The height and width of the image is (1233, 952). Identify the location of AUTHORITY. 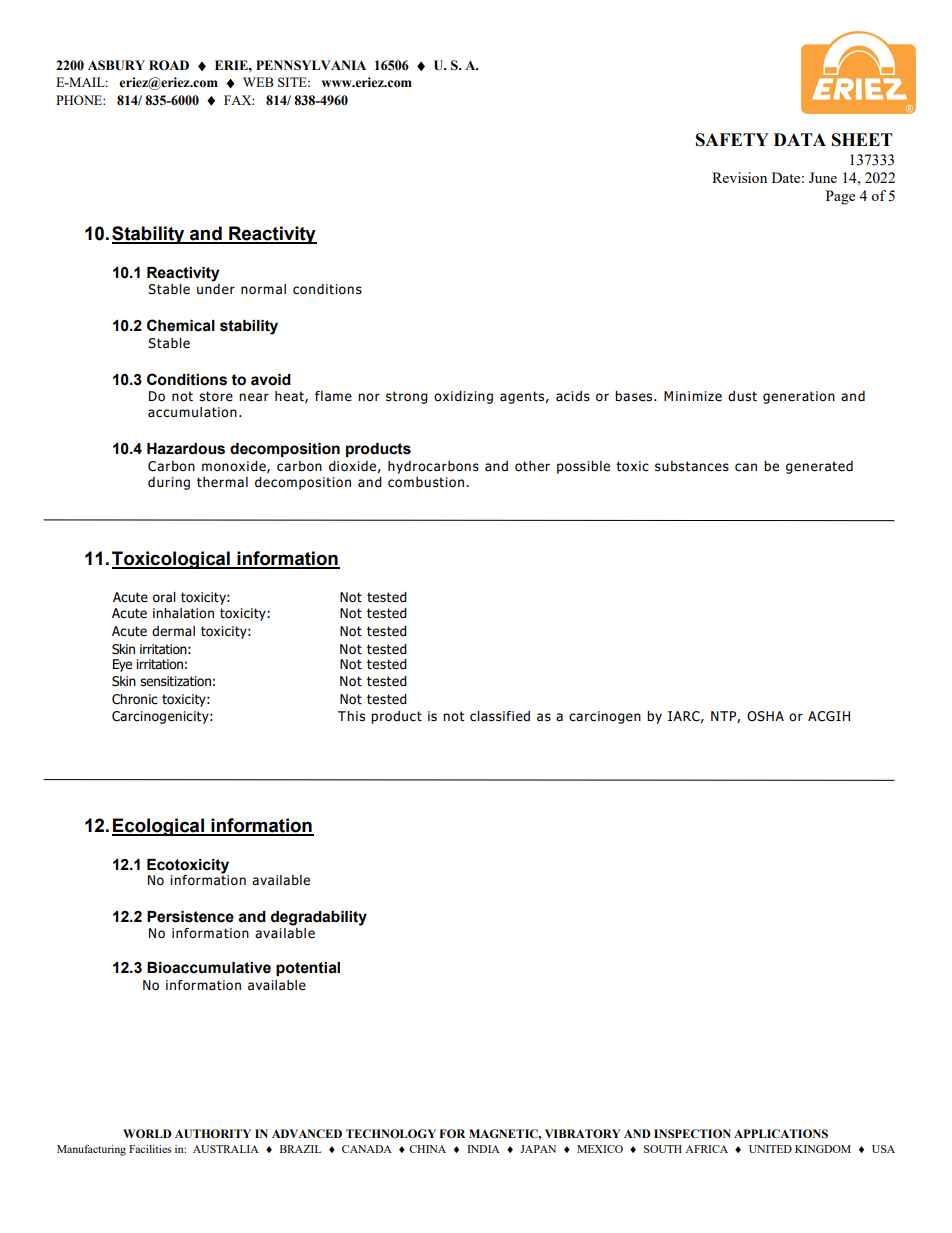
(213, 1133).
